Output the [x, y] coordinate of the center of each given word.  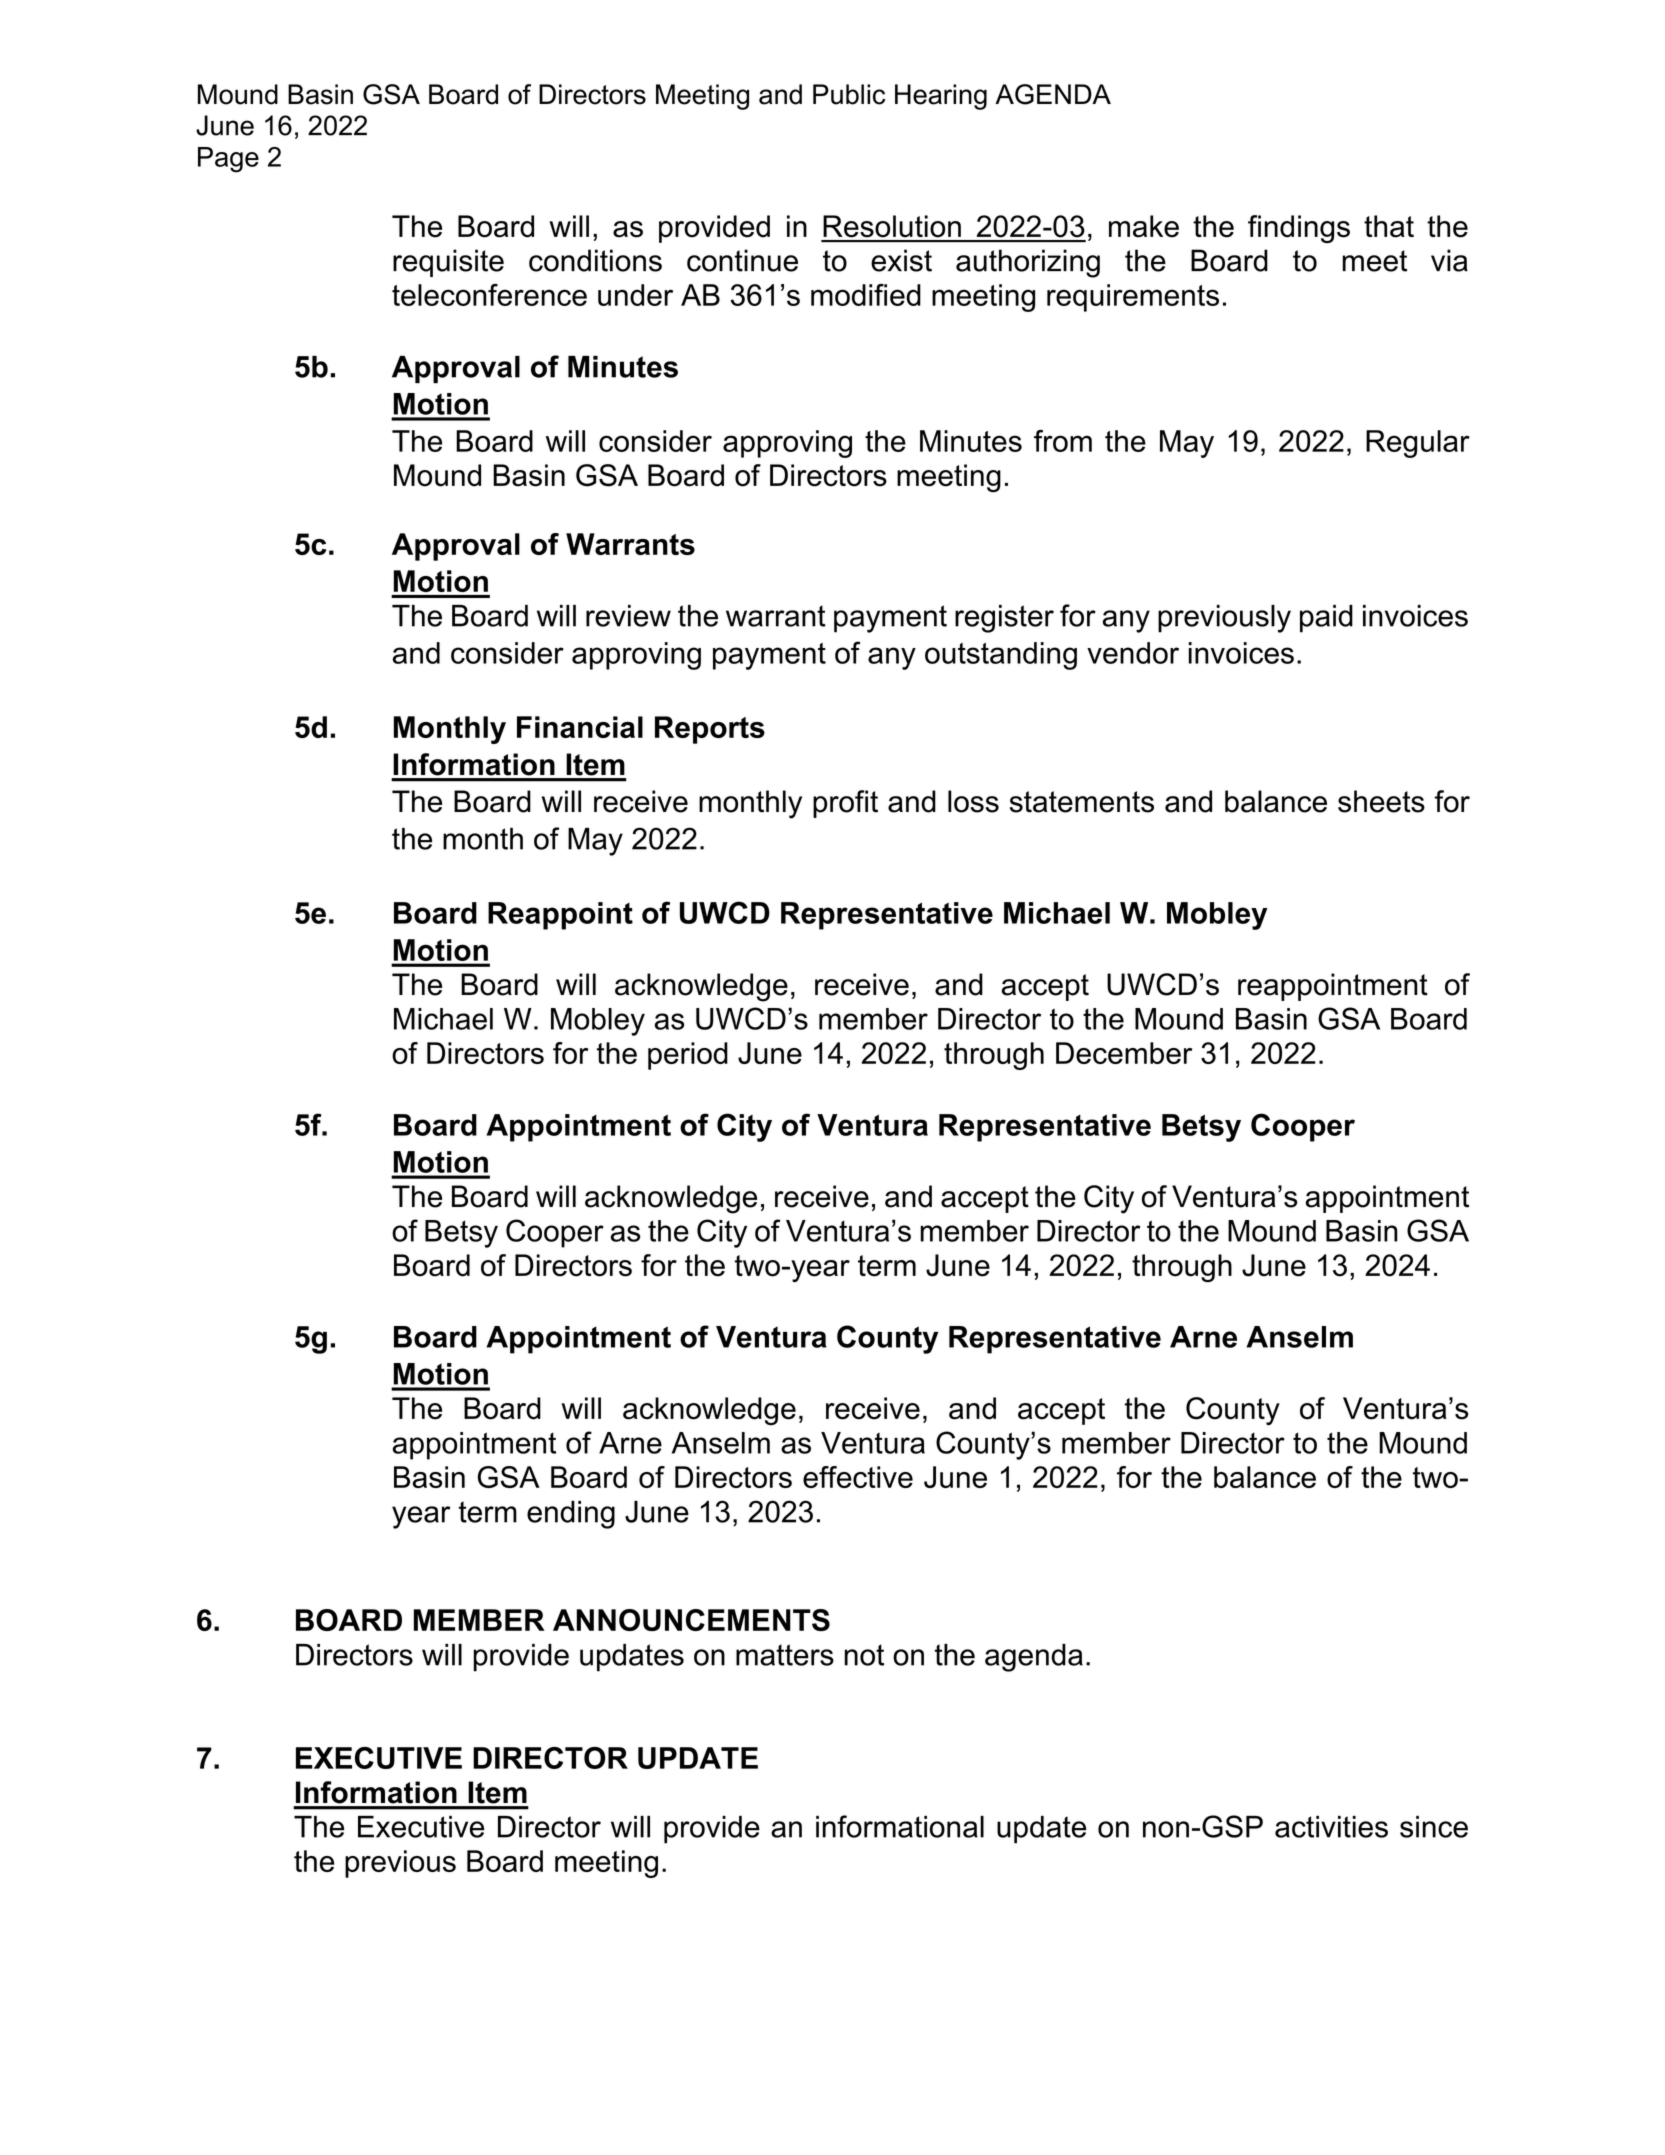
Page [228, 160]
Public [849, 94]
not [864, 1655]
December [1124, 1053]
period [688, 1056]
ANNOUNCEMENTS [691, 1620]
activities [1331, 1827]
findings [1299, 229]
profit [845, 804]
